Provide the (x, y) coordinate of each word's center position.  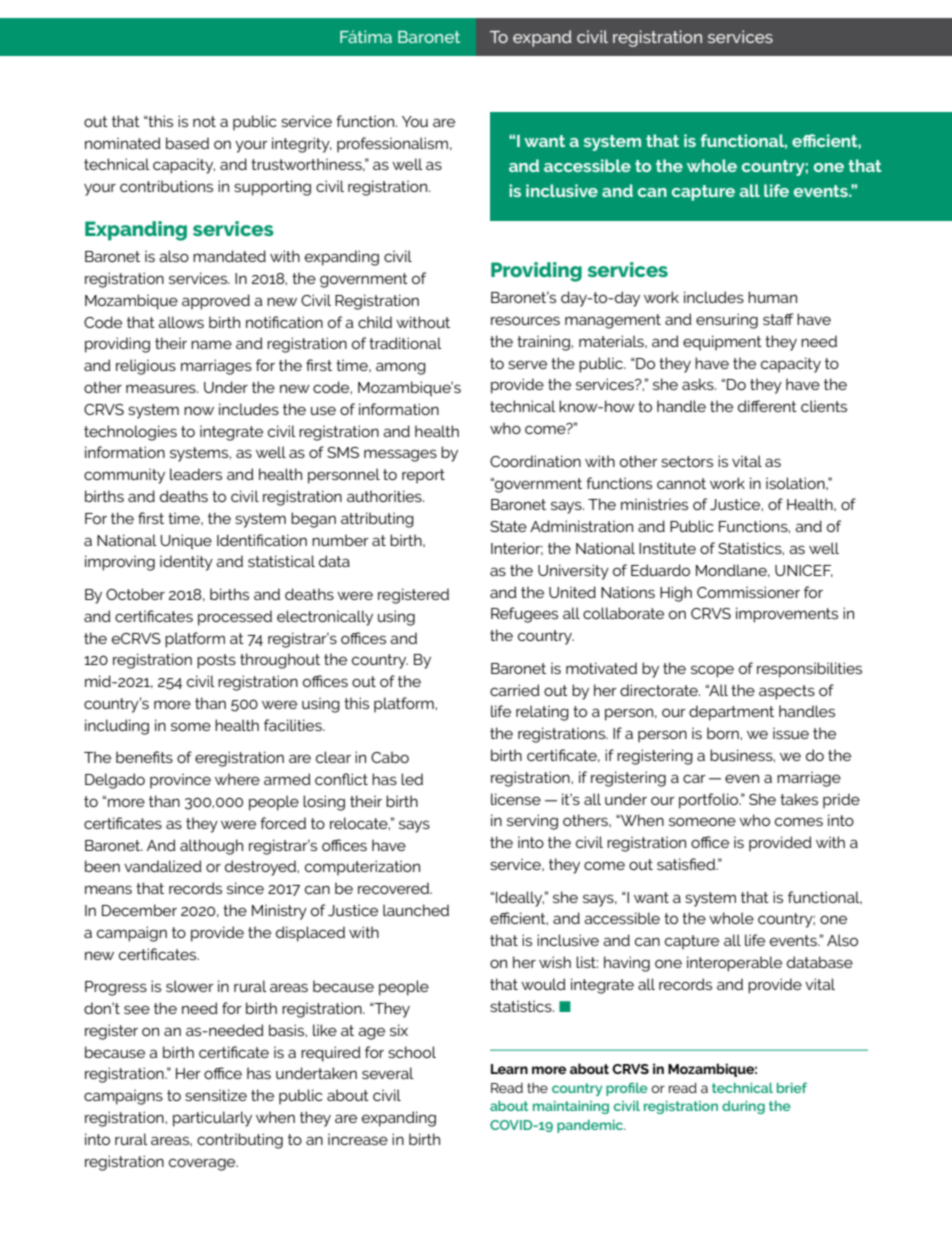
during (743, 1107)
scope (712, 671)
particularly (212, 1119)
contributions (166, 186)
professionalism (392, 145)
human (772, 297)
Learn (509, 1069)
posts (216, 661)
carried (515, 690)
